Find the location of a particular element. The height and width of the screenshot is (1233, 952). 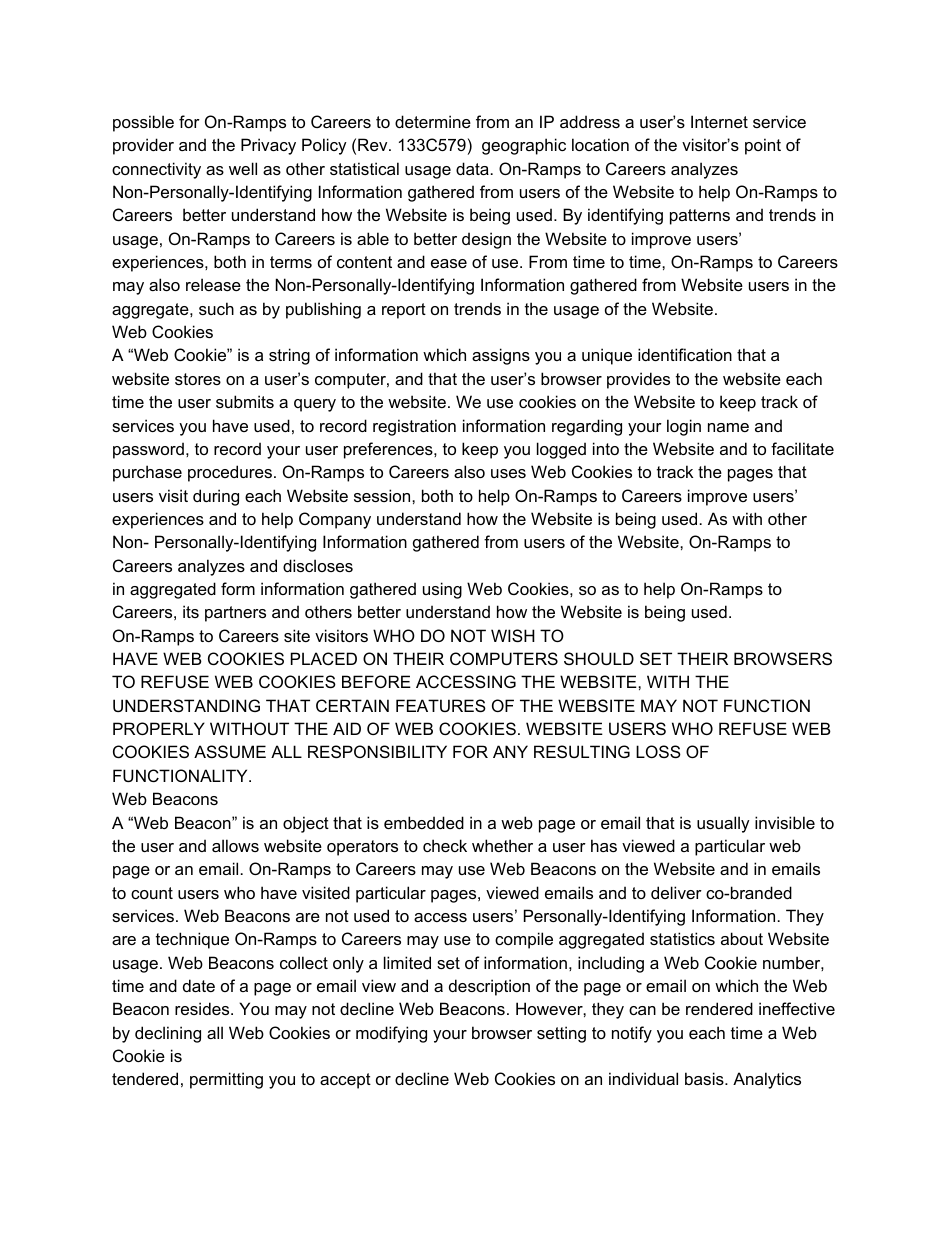

well is located at coordinates (243, 168).
